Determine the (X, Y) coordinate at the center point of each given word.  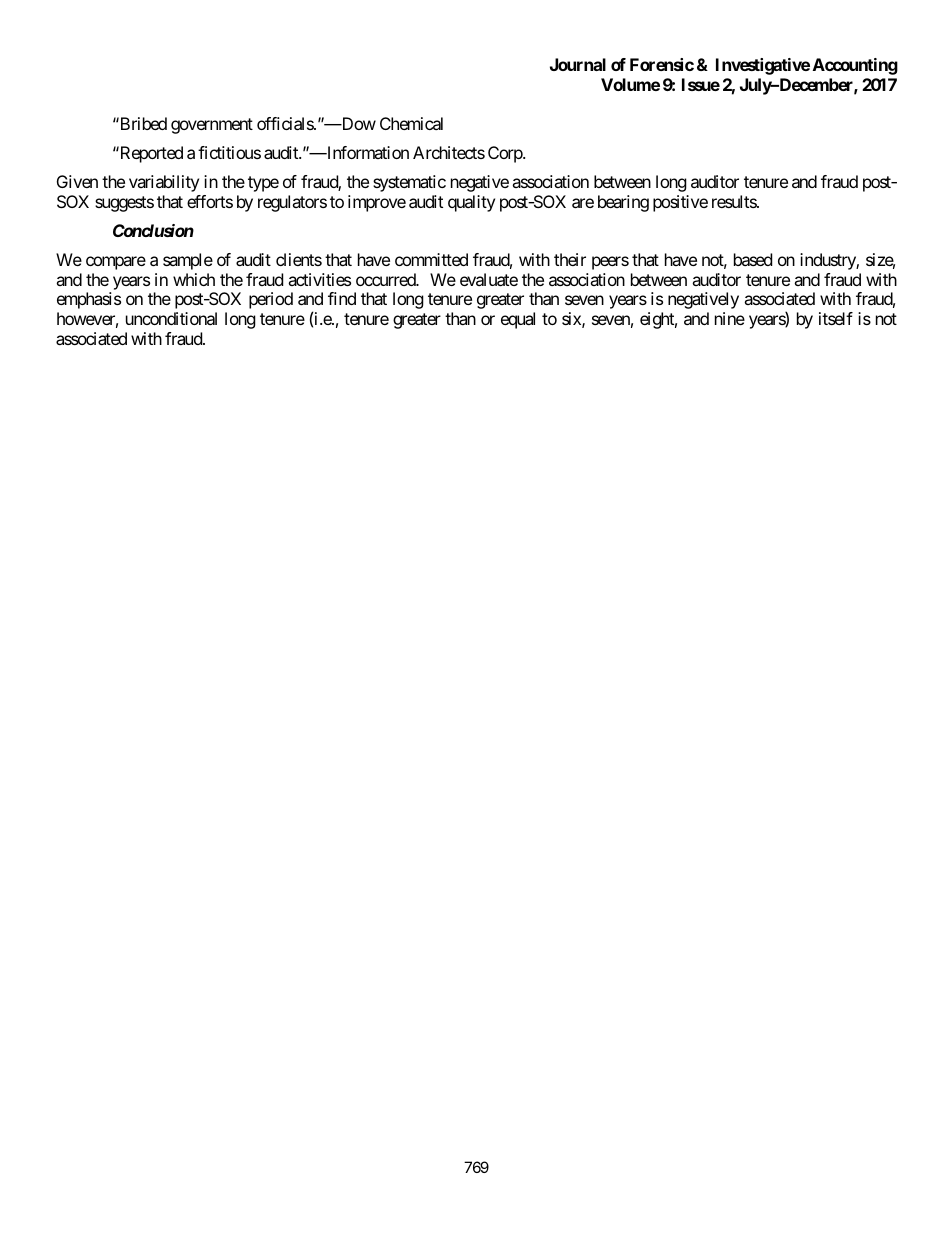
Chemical (411, 123)
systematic (409, 183)
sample (188, 261)
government (212, 126)
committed (431, 259)
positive (680, 203)
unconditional (171, 318)
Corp (506, 154)
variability (164, 183)
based (753, 259)
